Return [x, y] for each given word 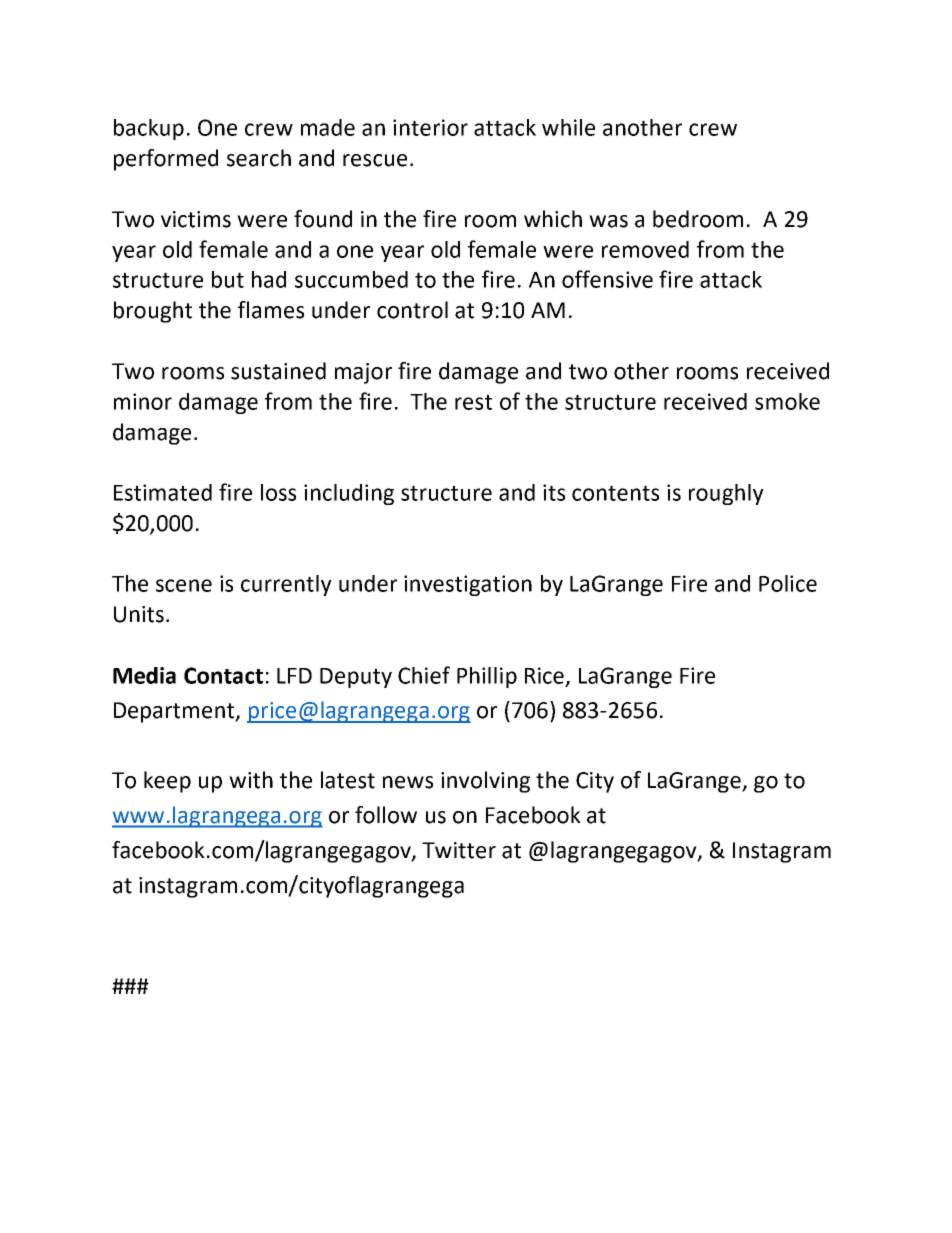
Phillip [487, 677]
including [349, 494]
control [412, 310]
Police [788, 583]
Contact [223, 675]
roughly [726, 494]
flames [271, 310]
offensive [607, 279]
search [259, 158]
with [251, 780]
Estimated [163, 492]
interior [430, 127]
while [568, 127]
